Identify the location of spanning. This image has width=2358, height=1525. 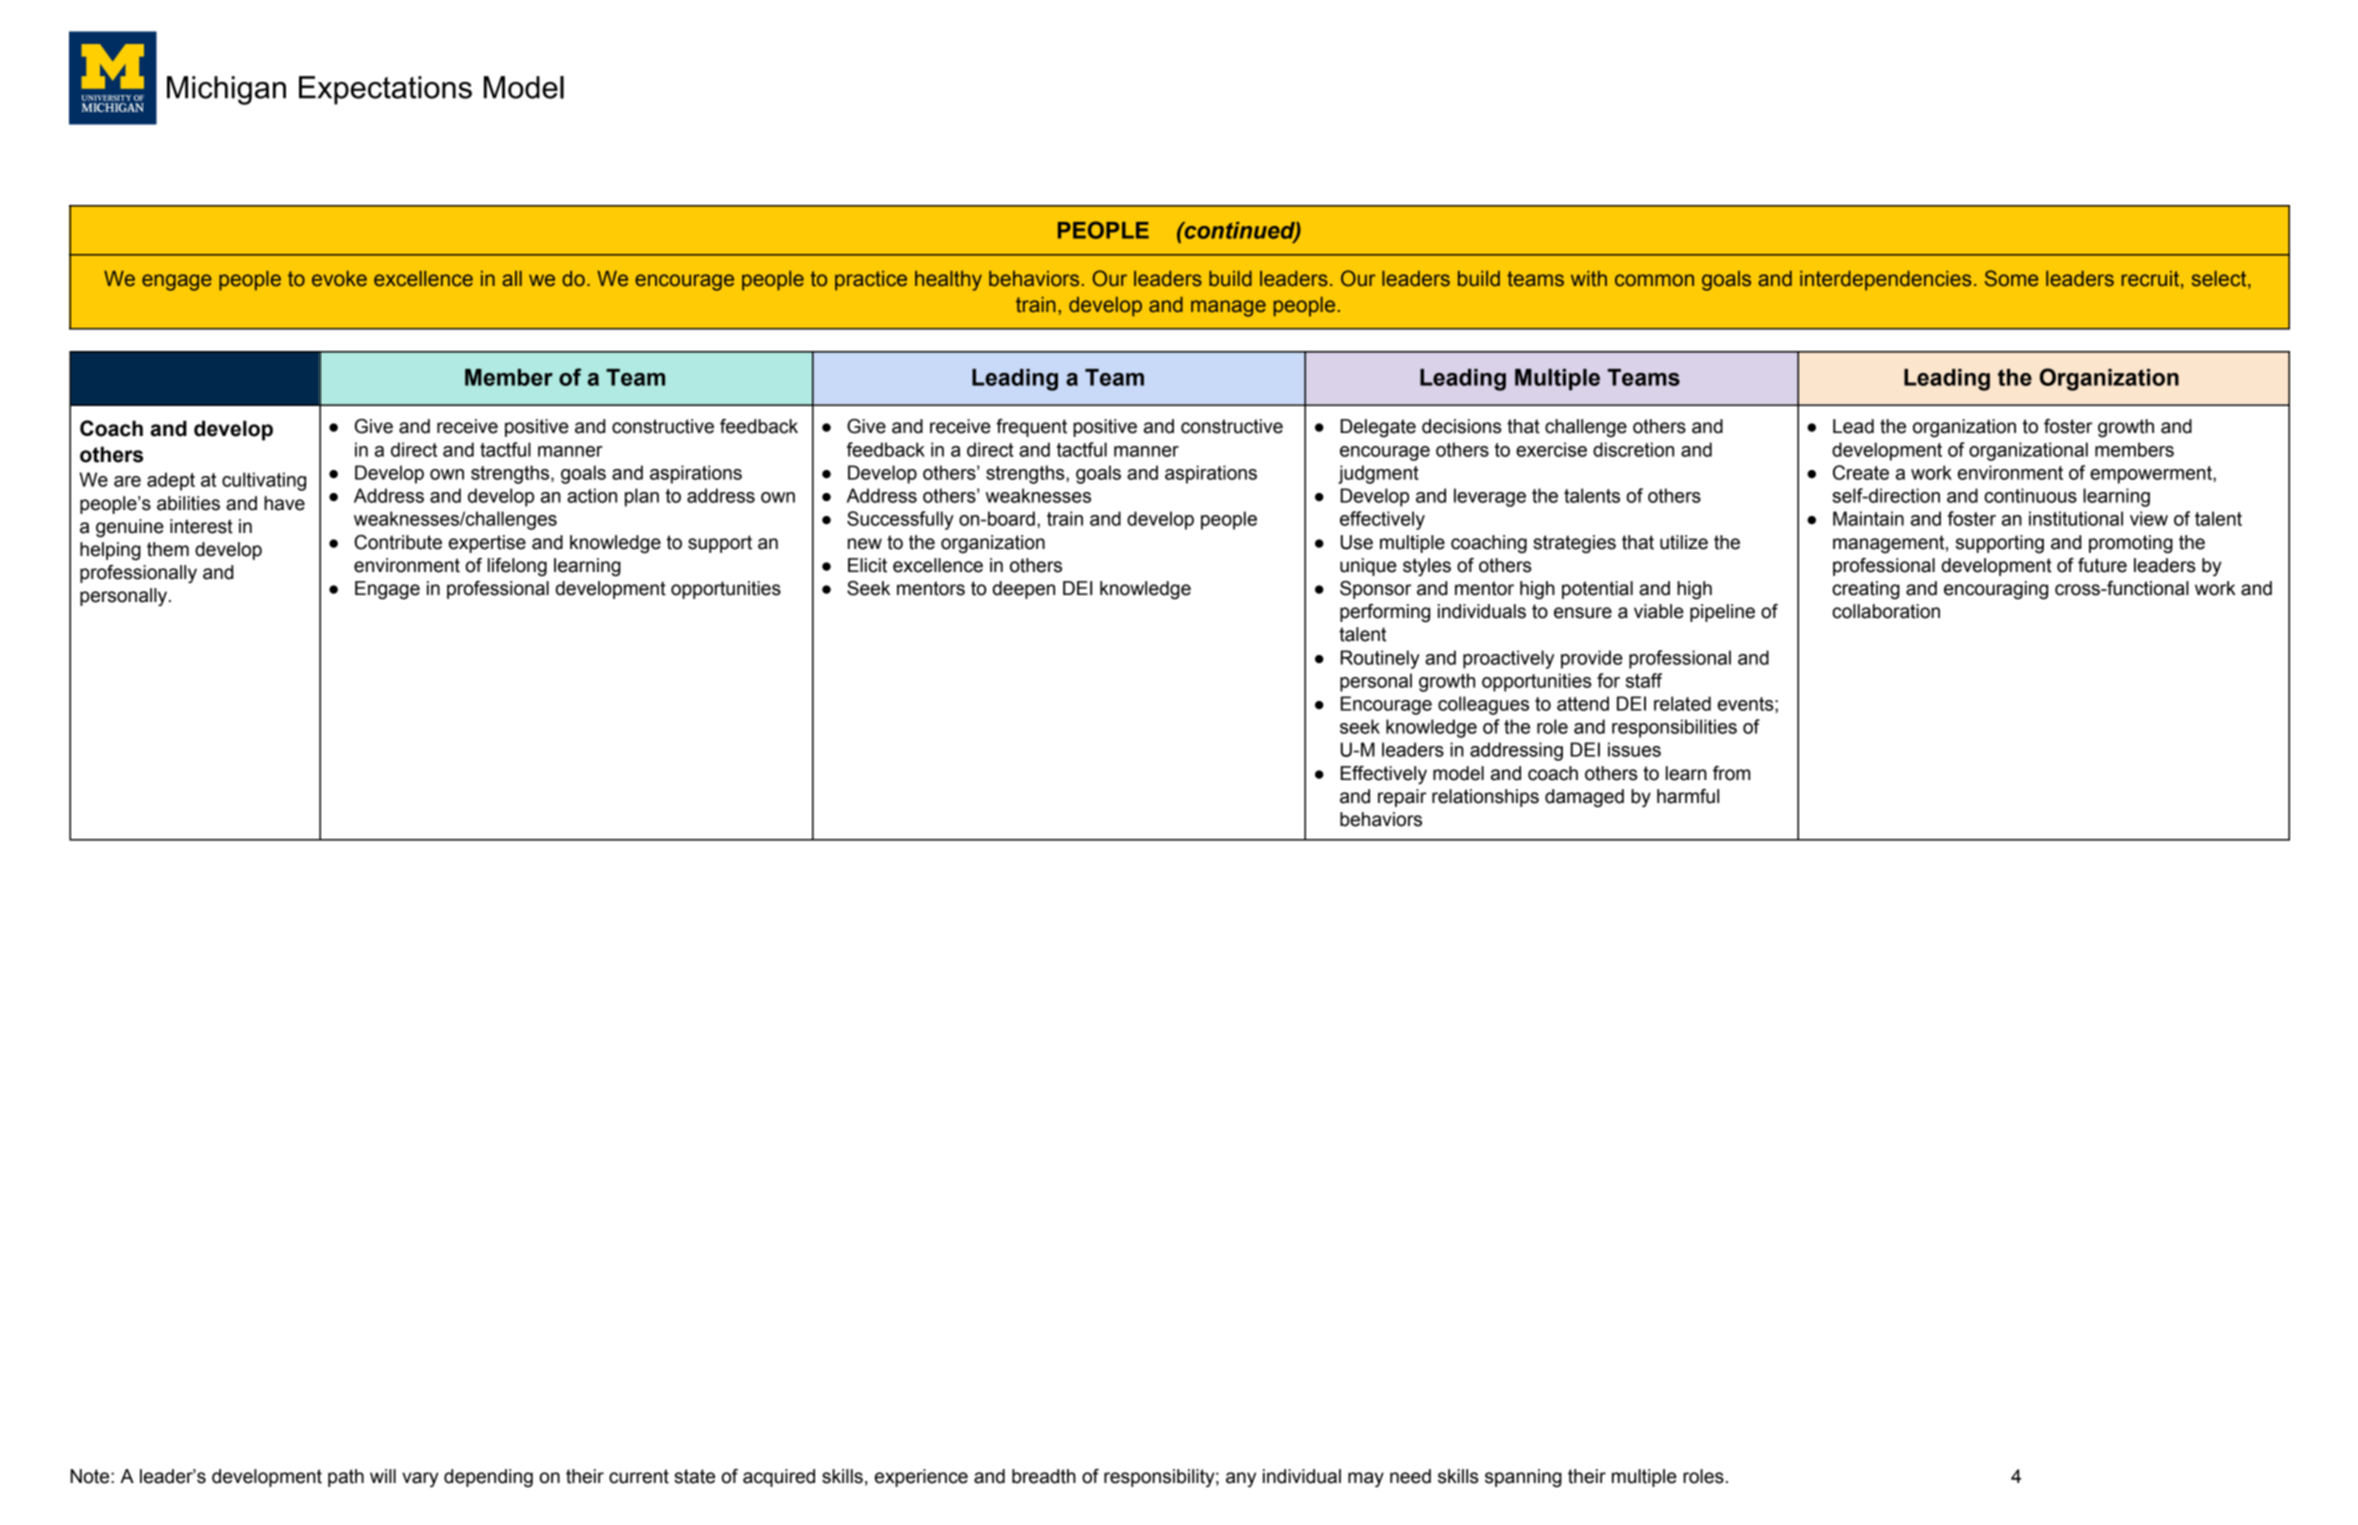
(1523, 1478).
